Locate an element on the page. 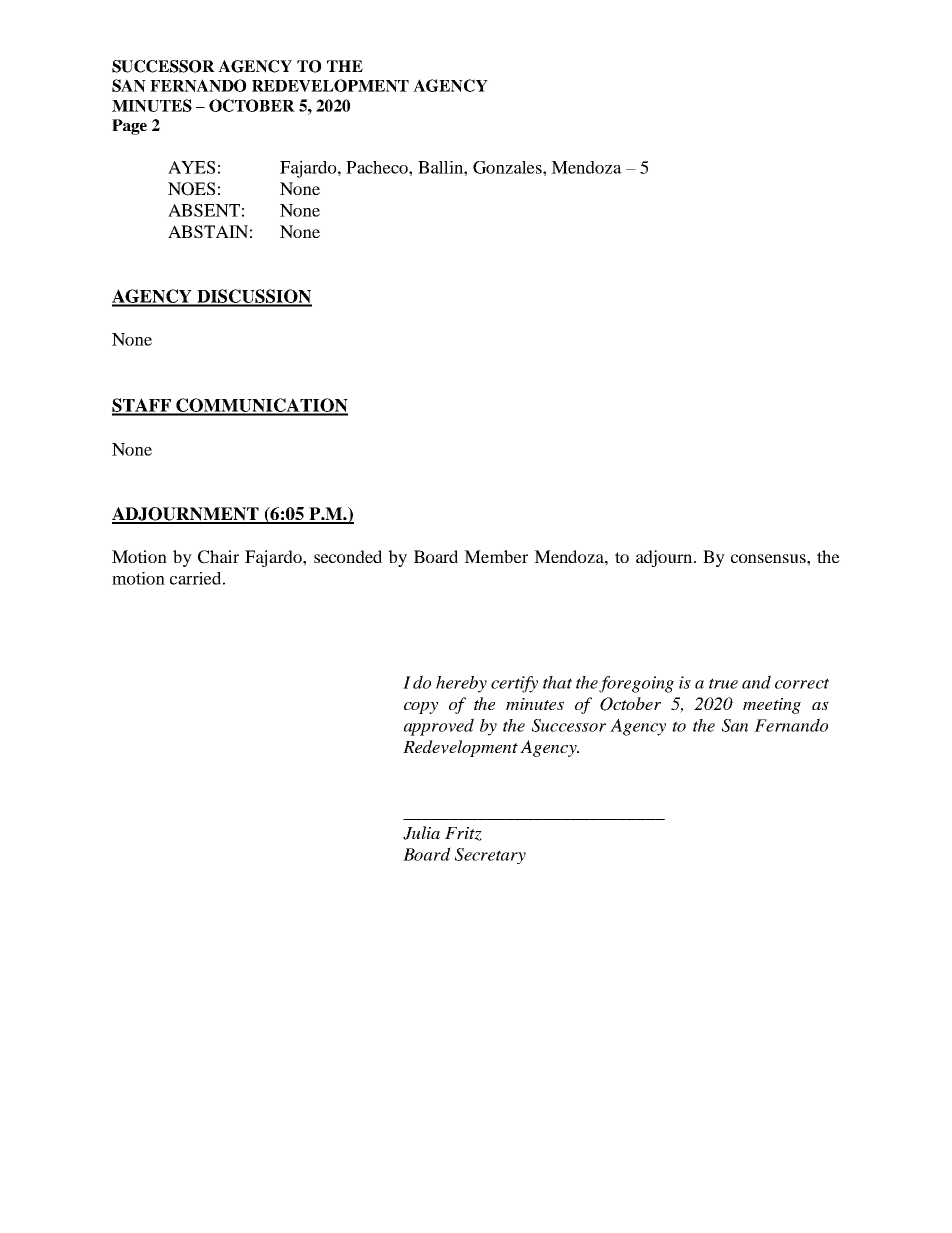  Secretary is located at coordinates (490, 856).
